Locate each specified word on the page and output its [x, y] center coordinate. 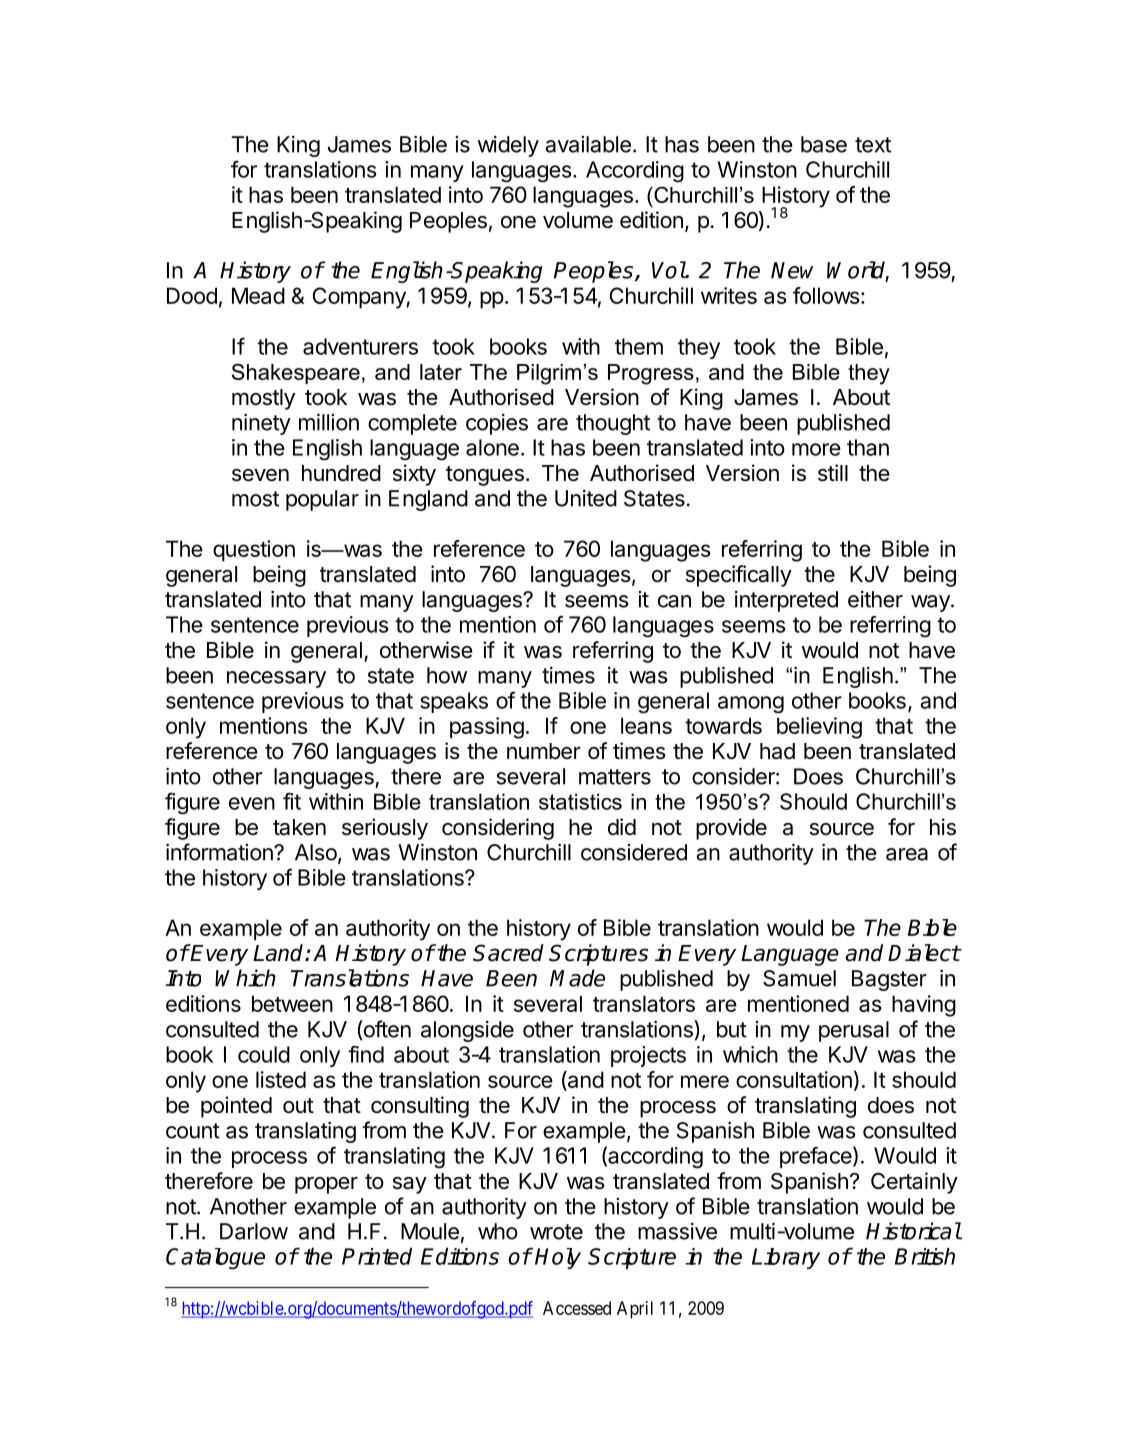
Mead [258, 295]
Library [786, 1258]
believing [819, 728]
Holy [558, 1258]
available [588, 144]
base [824, 144]
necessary [276, 679]
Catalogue [215, 1259]
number [544, 751]
